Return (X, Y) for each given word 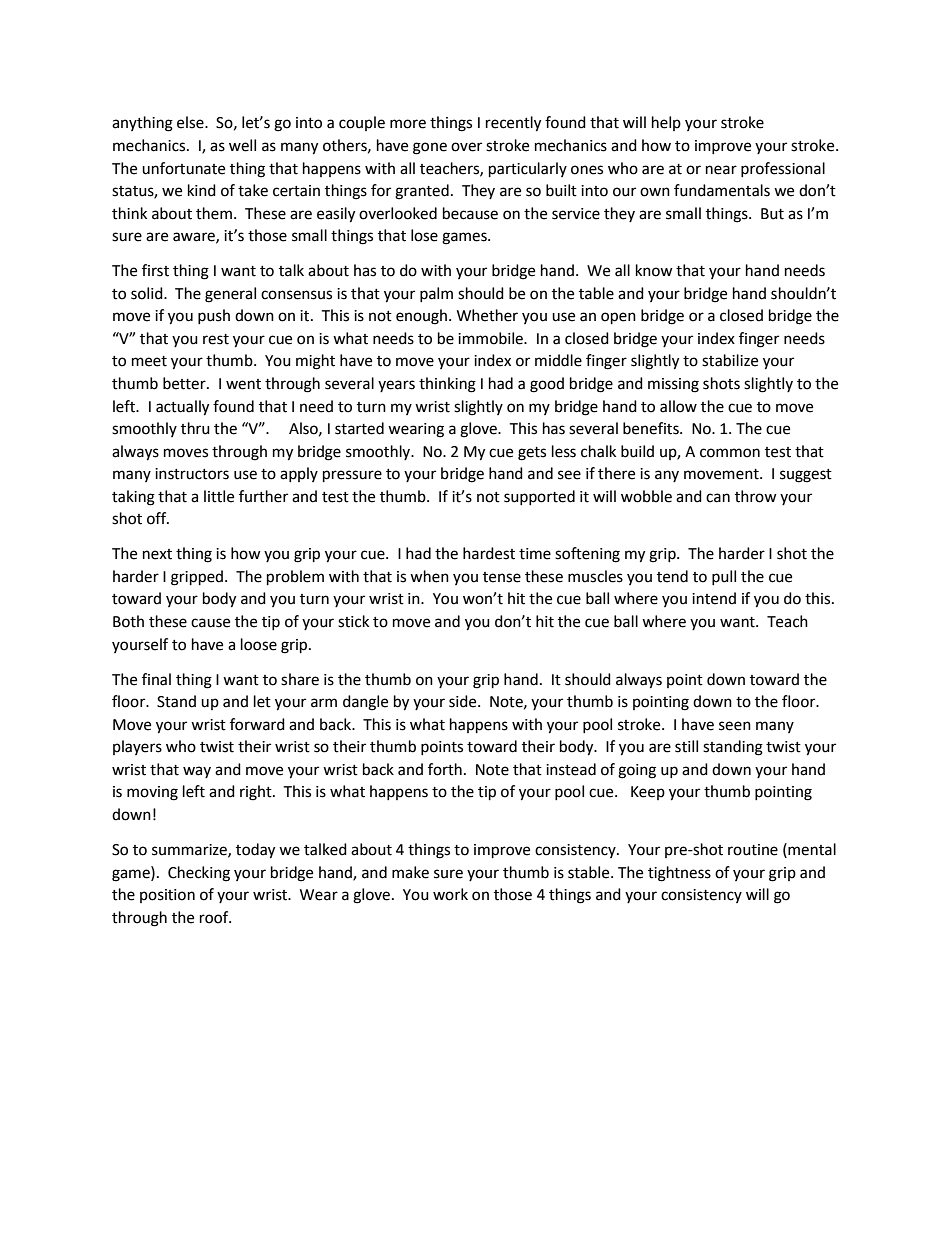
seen (735, 726)
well (242, 145)
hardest (489, 553)
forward (257, 724)
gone (430, 148)
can (718, 498)
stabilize (730, 360)
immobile (491, 338)
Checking (199, 874)
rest (216, 339)
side (464, 701)
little (219, 496)
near (721, 170)
